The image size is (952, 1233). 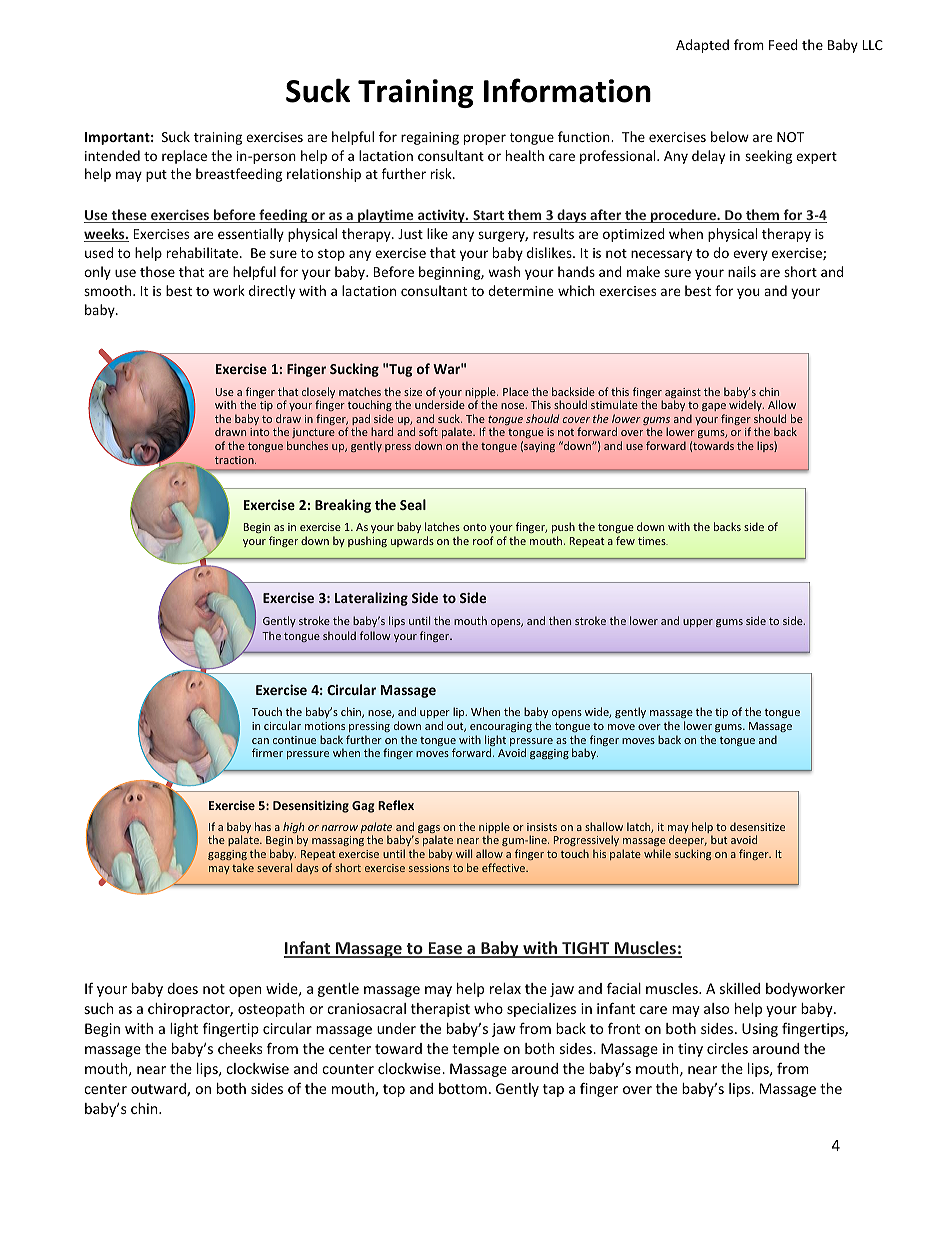 I want to click on gape, so click(x=714, y=407).
